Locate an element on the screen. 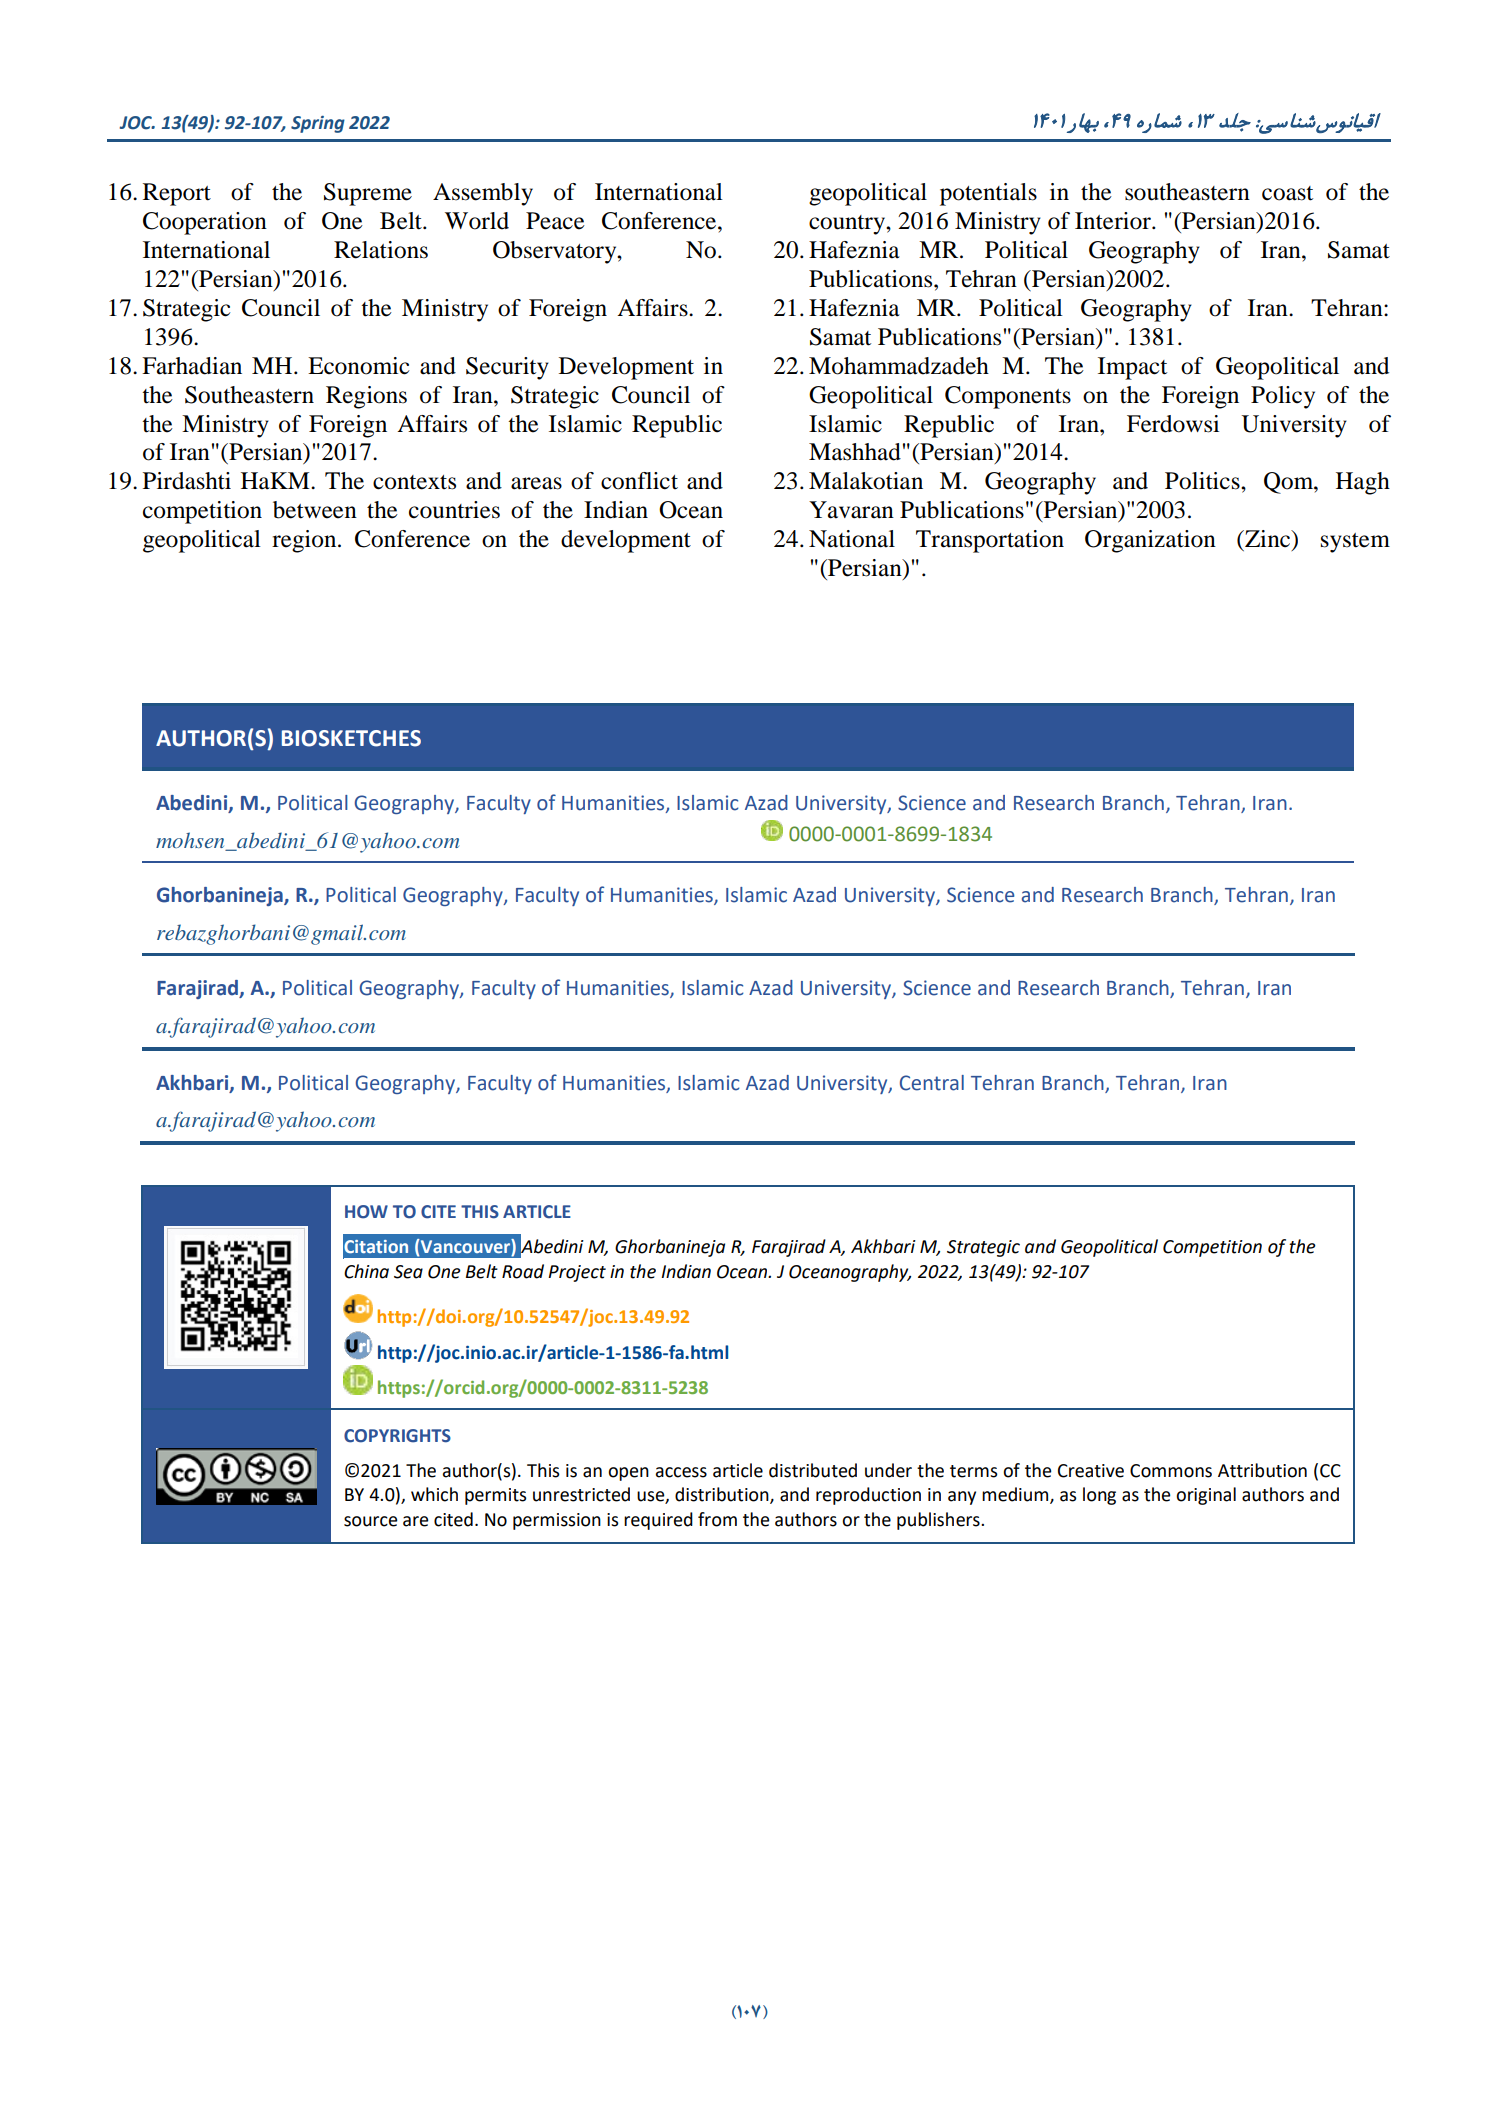 This screenshot has height=2117, width=1497. Organization is located at coordinates (1150, 541).
